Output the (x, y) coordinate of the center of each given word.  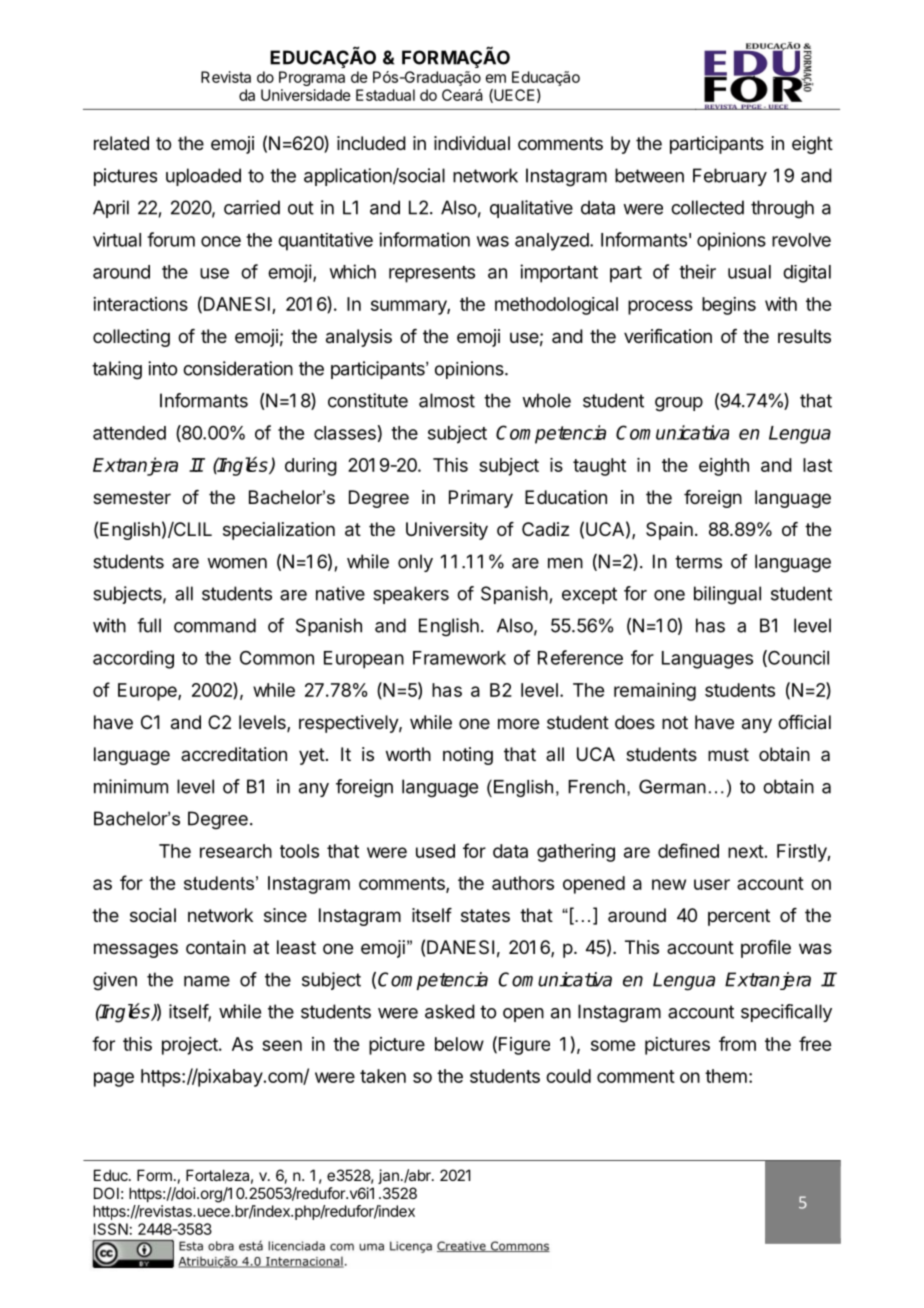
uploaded (203, 177)
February (730, 177)
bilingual (727, 595)
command (215, 625)
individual (472, 143)
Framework (459, 658)
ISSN (111, 1229)
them (726, 1076)
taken (383, 1076)
